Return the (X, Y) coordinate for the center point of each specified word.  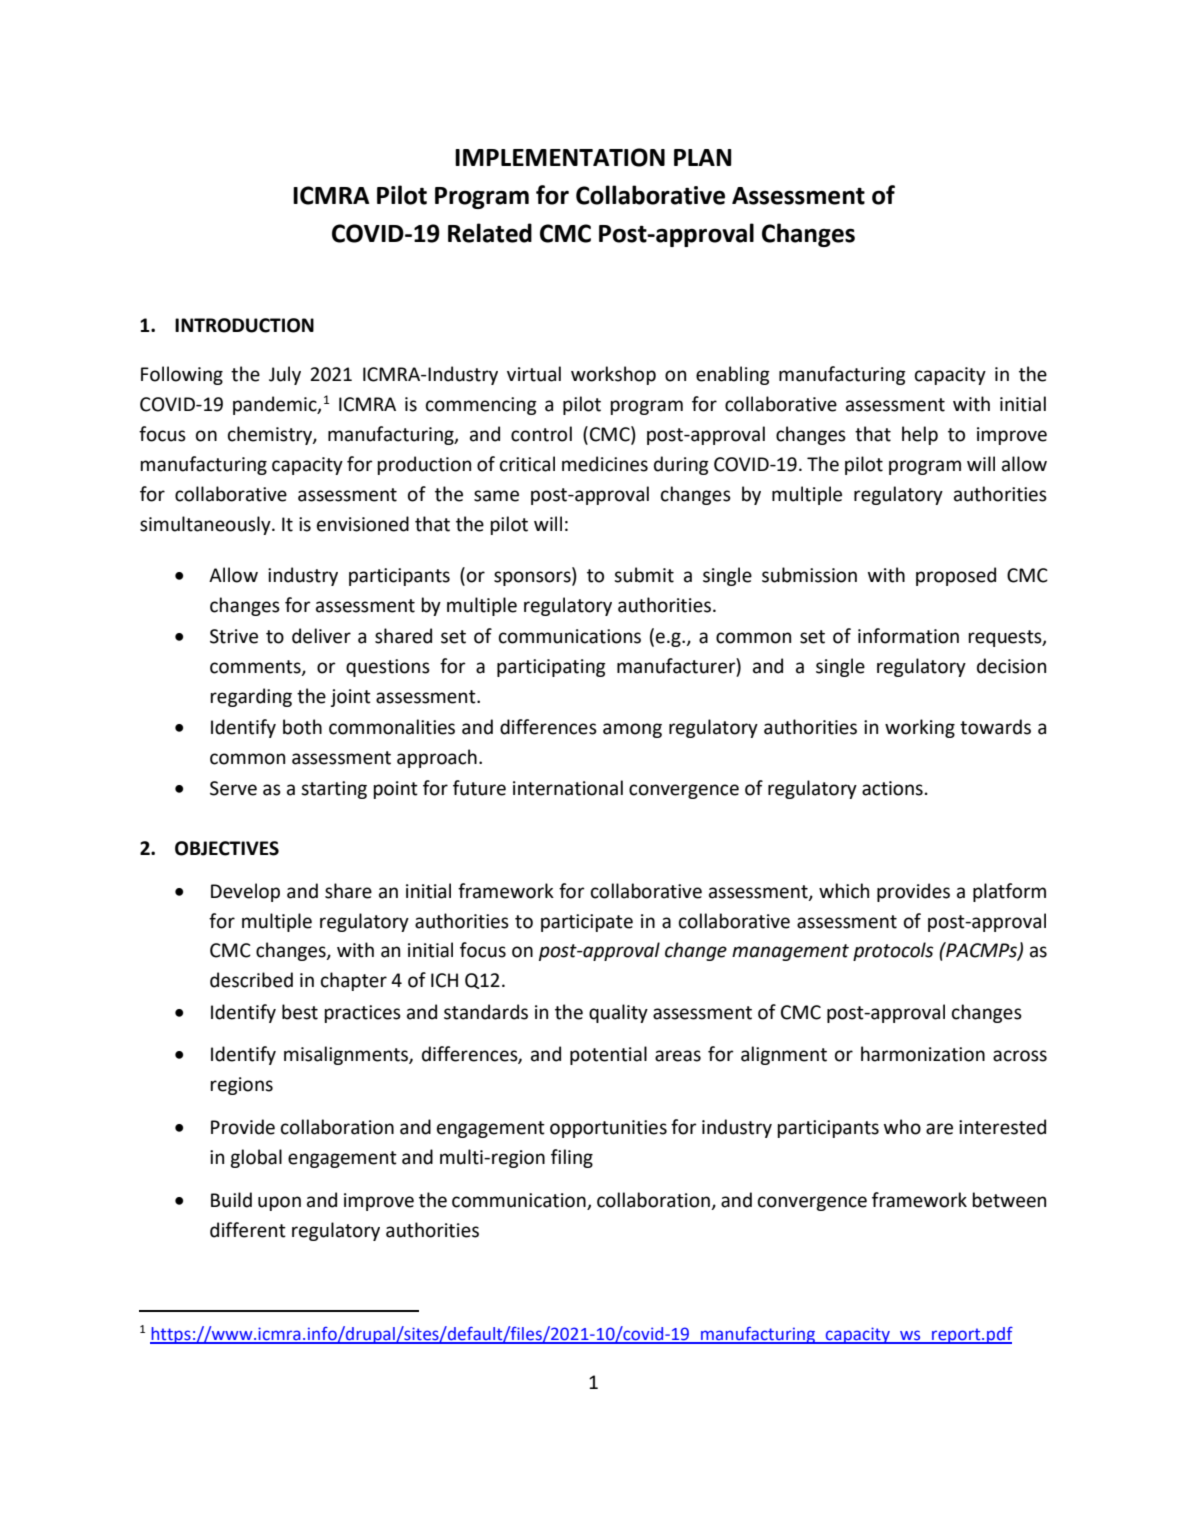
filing (572, 1158)
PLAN (702, 157)
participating (551, 668)
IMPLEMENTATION (560, 157)
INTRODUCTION (244, 325)
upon (279, 1203)
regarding (251, 697)
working (920, 728)
